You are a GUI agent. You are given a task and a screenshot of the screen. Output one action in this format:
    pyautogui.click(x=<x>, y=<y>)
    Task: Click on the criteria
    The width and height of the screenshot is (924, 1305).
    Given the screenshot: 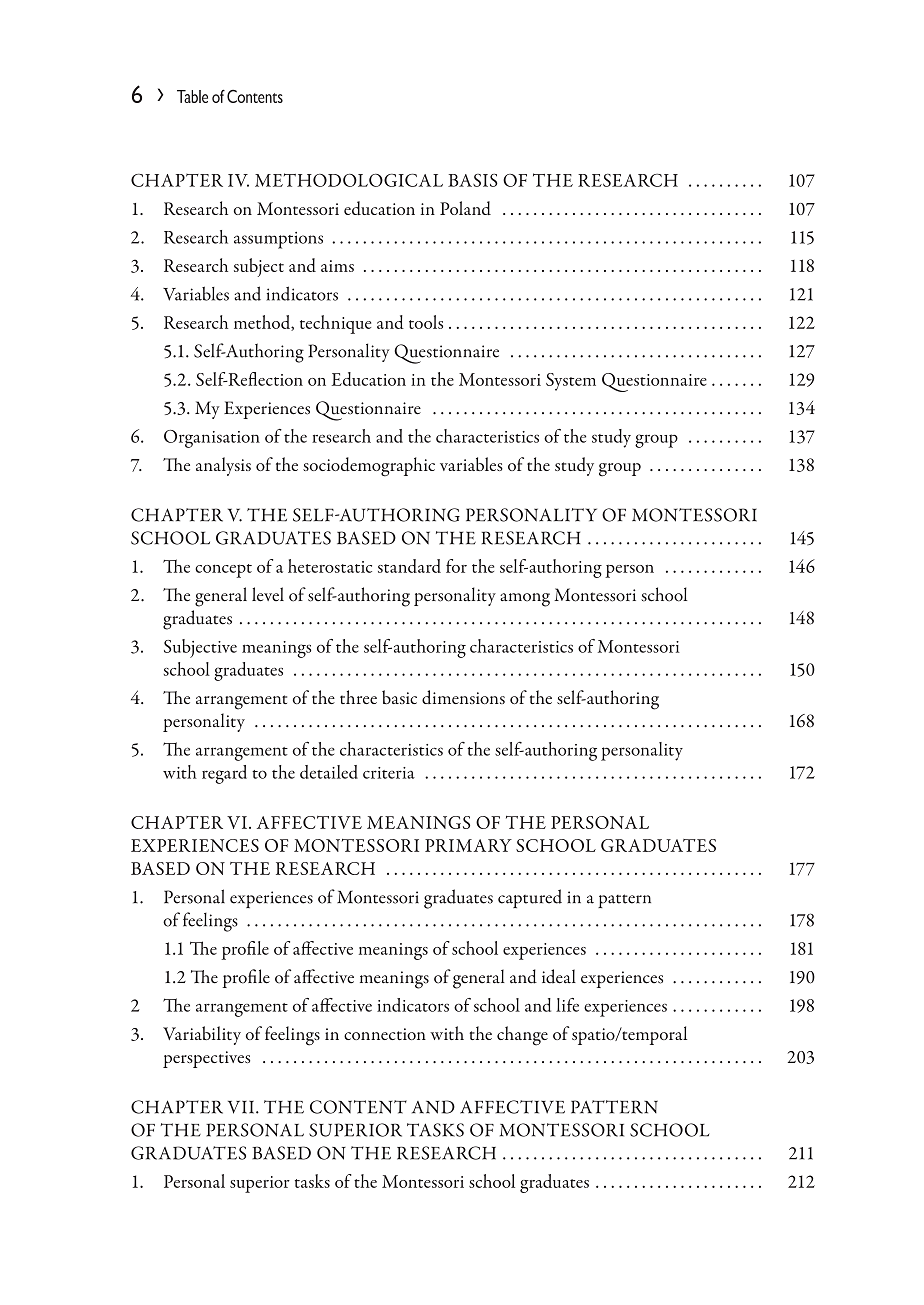 What is the action you would take?
    pyautogui.click(x=389, y=773)
